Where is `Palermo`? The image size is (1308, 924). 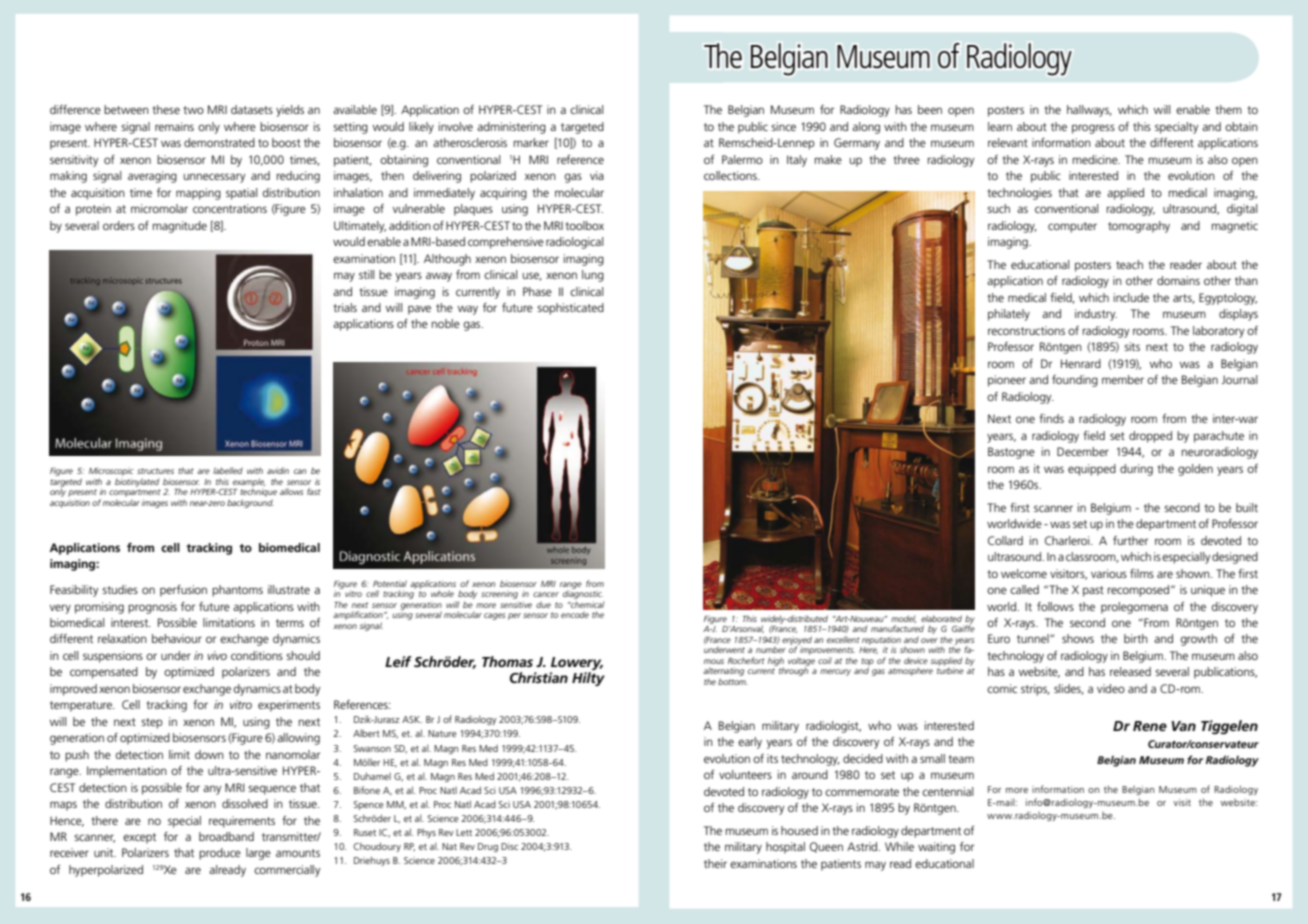 Palermo is located at coordinates (742, 159).
